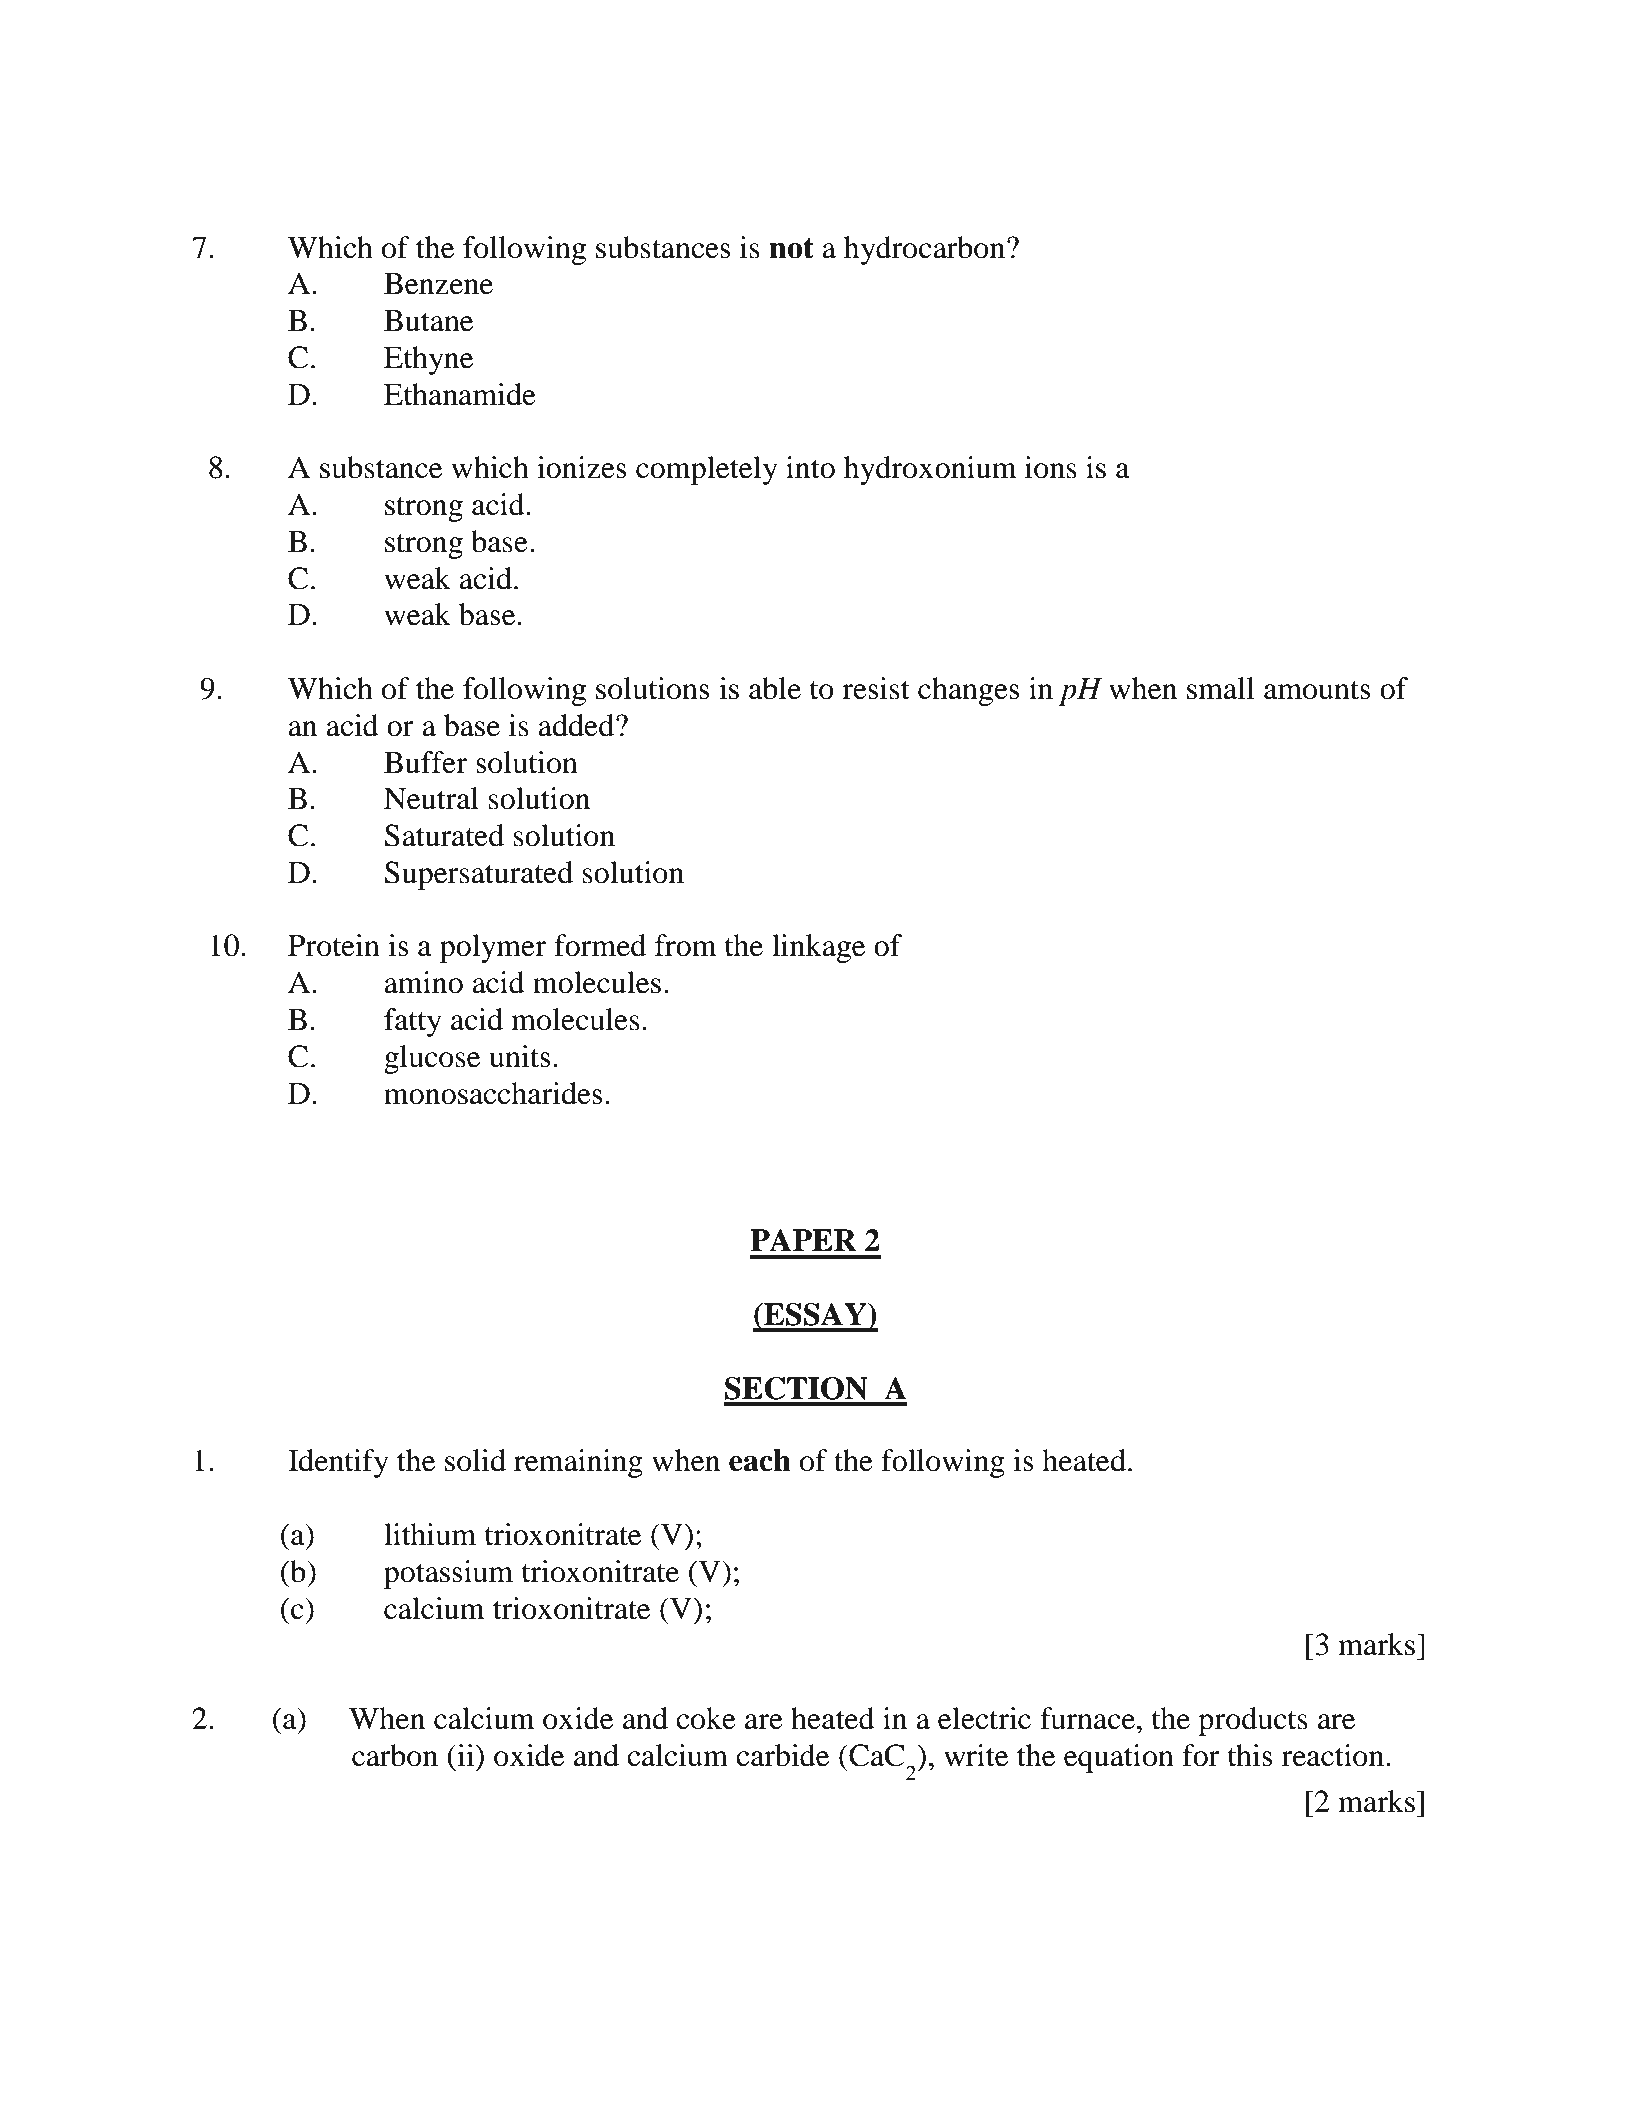 The height and width of the page is (2111, 1631). Describe the element at coordinates (448, 1574) in the page. I see `potassium` at that location.
